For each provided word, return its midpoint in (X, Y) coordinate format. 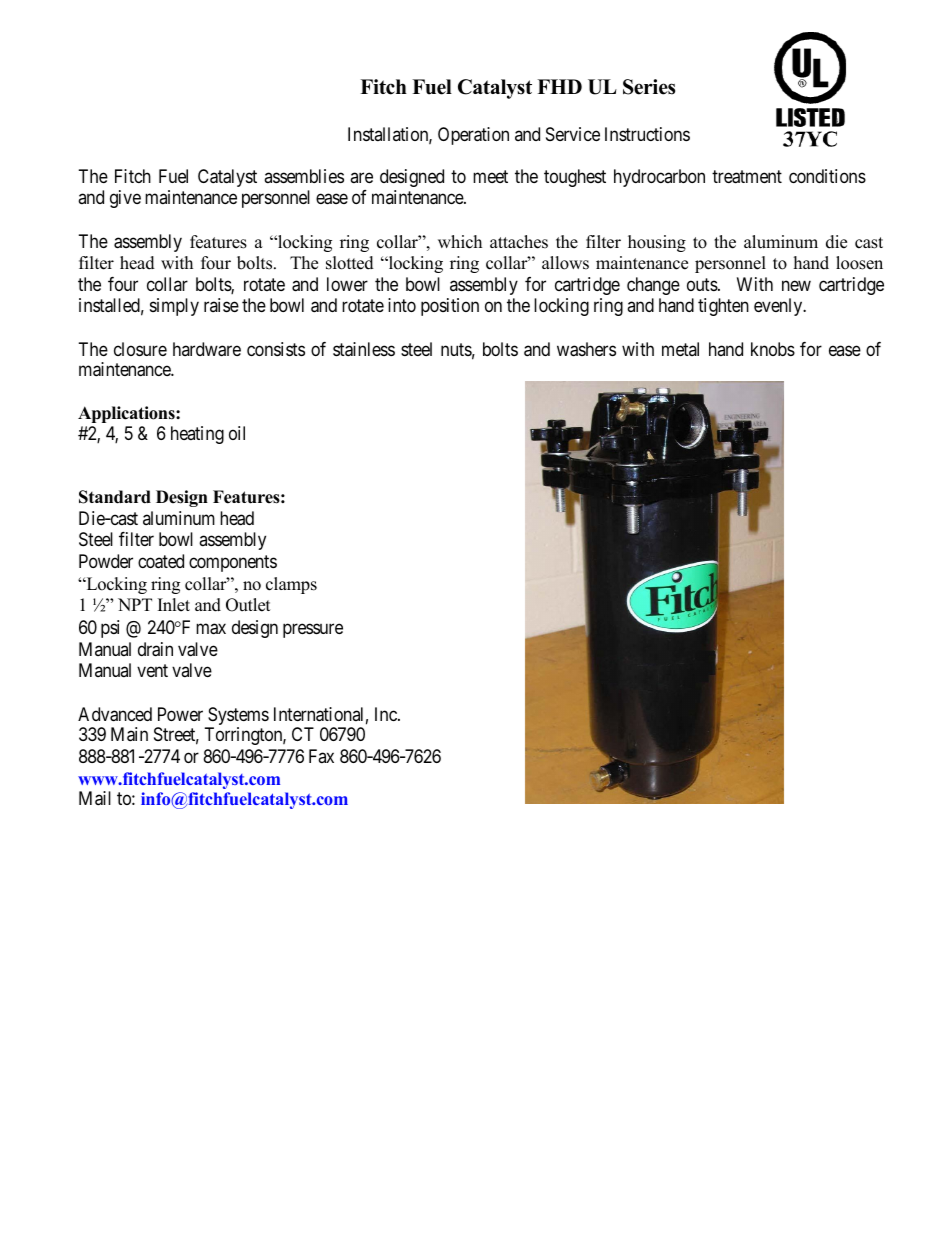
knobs (773, 349)
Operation (473, 136)
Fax (321, 756)
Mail (95, 798)
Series (649, 87)
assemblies (304, 176)
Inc (387, 714)
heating (197, 435)
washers (586, 349)
